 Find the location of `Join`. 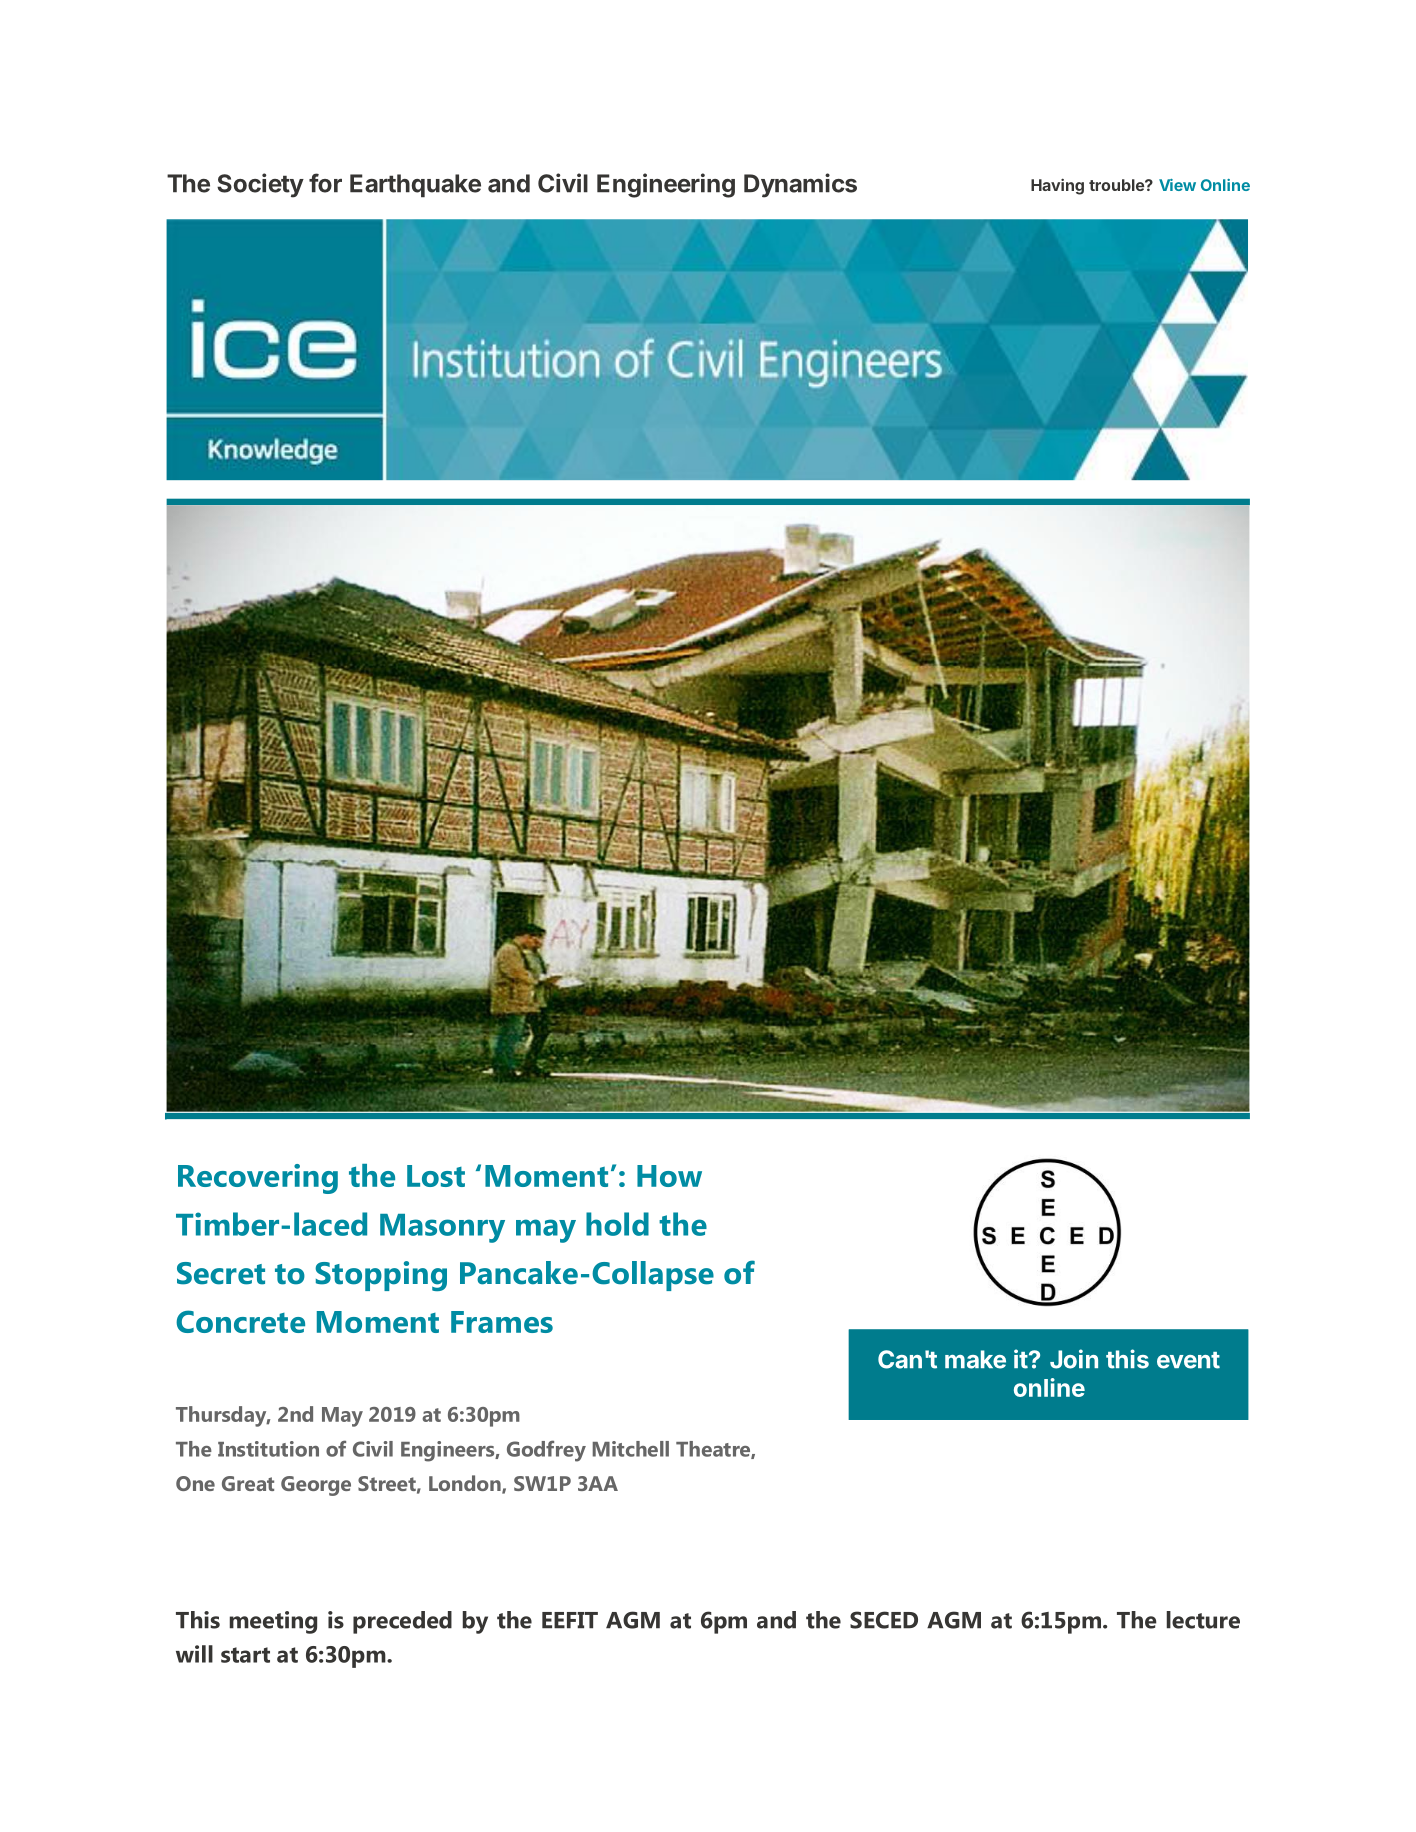

Join is located at coordinates (1074, 1359).
